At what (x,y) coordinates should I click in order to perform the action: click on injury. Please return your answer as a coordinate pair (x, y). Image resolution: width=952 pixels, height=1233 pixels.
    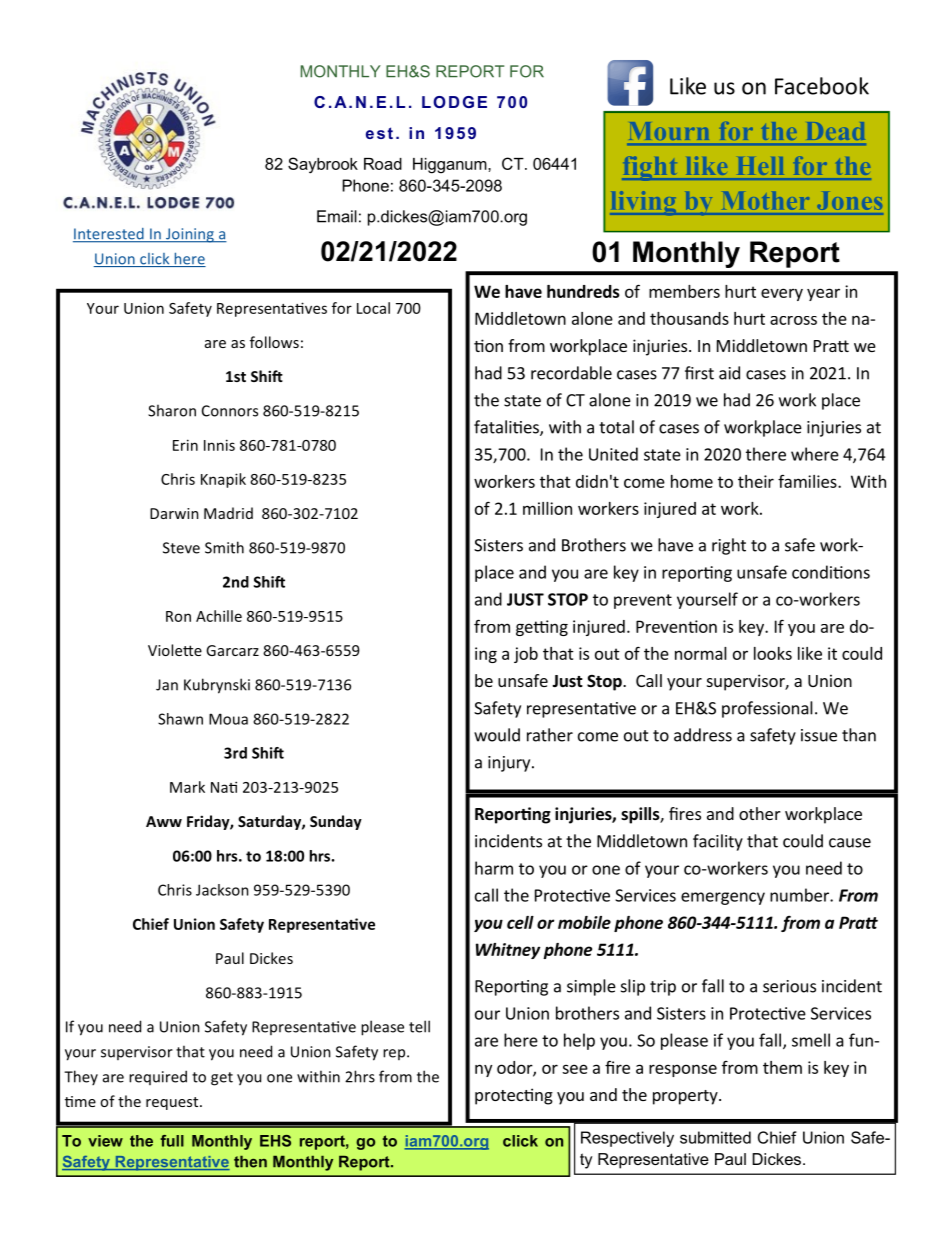
    Looking at the image, I should click on (510, 764).
